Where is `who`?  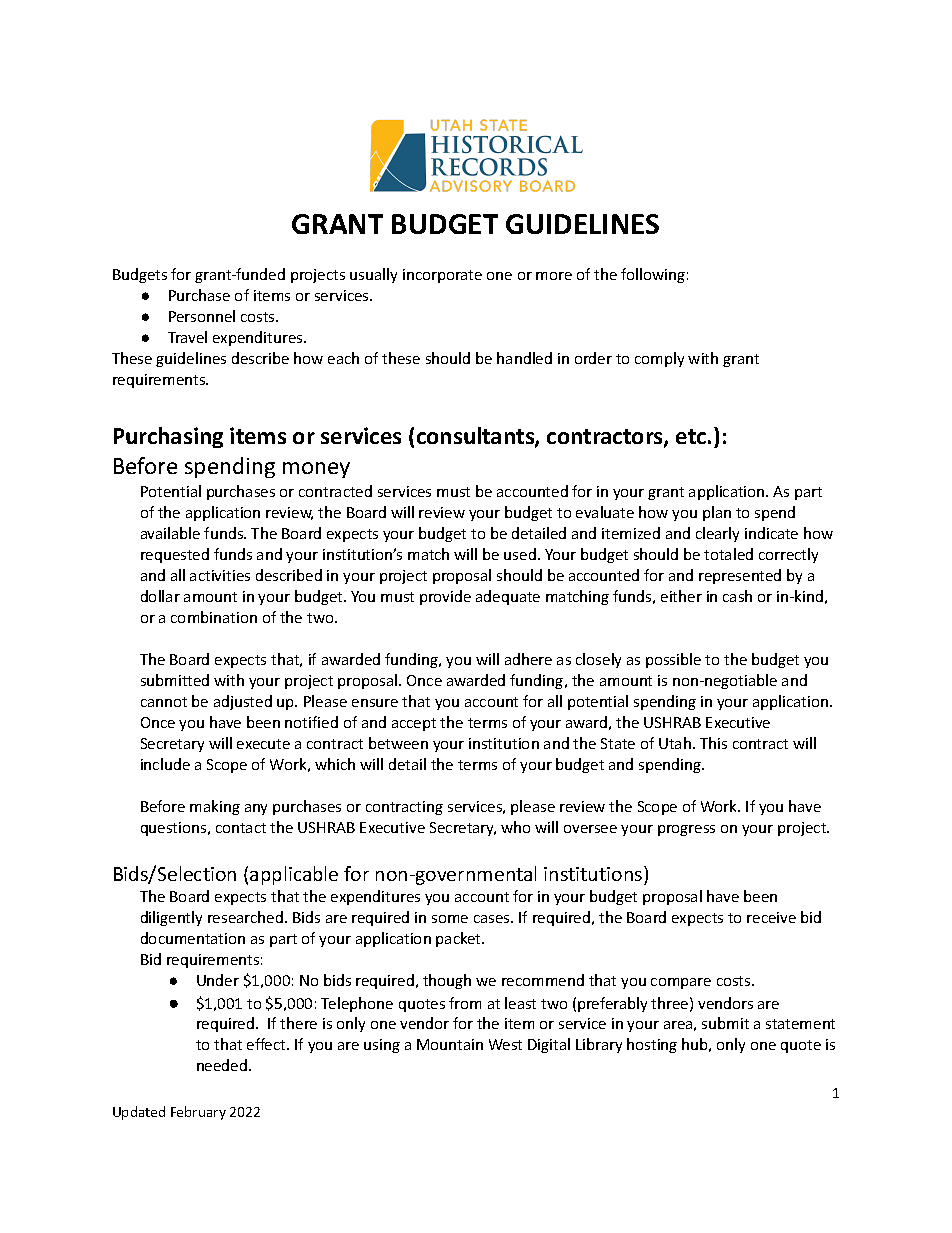 who is located at coordinates (515, 827).
